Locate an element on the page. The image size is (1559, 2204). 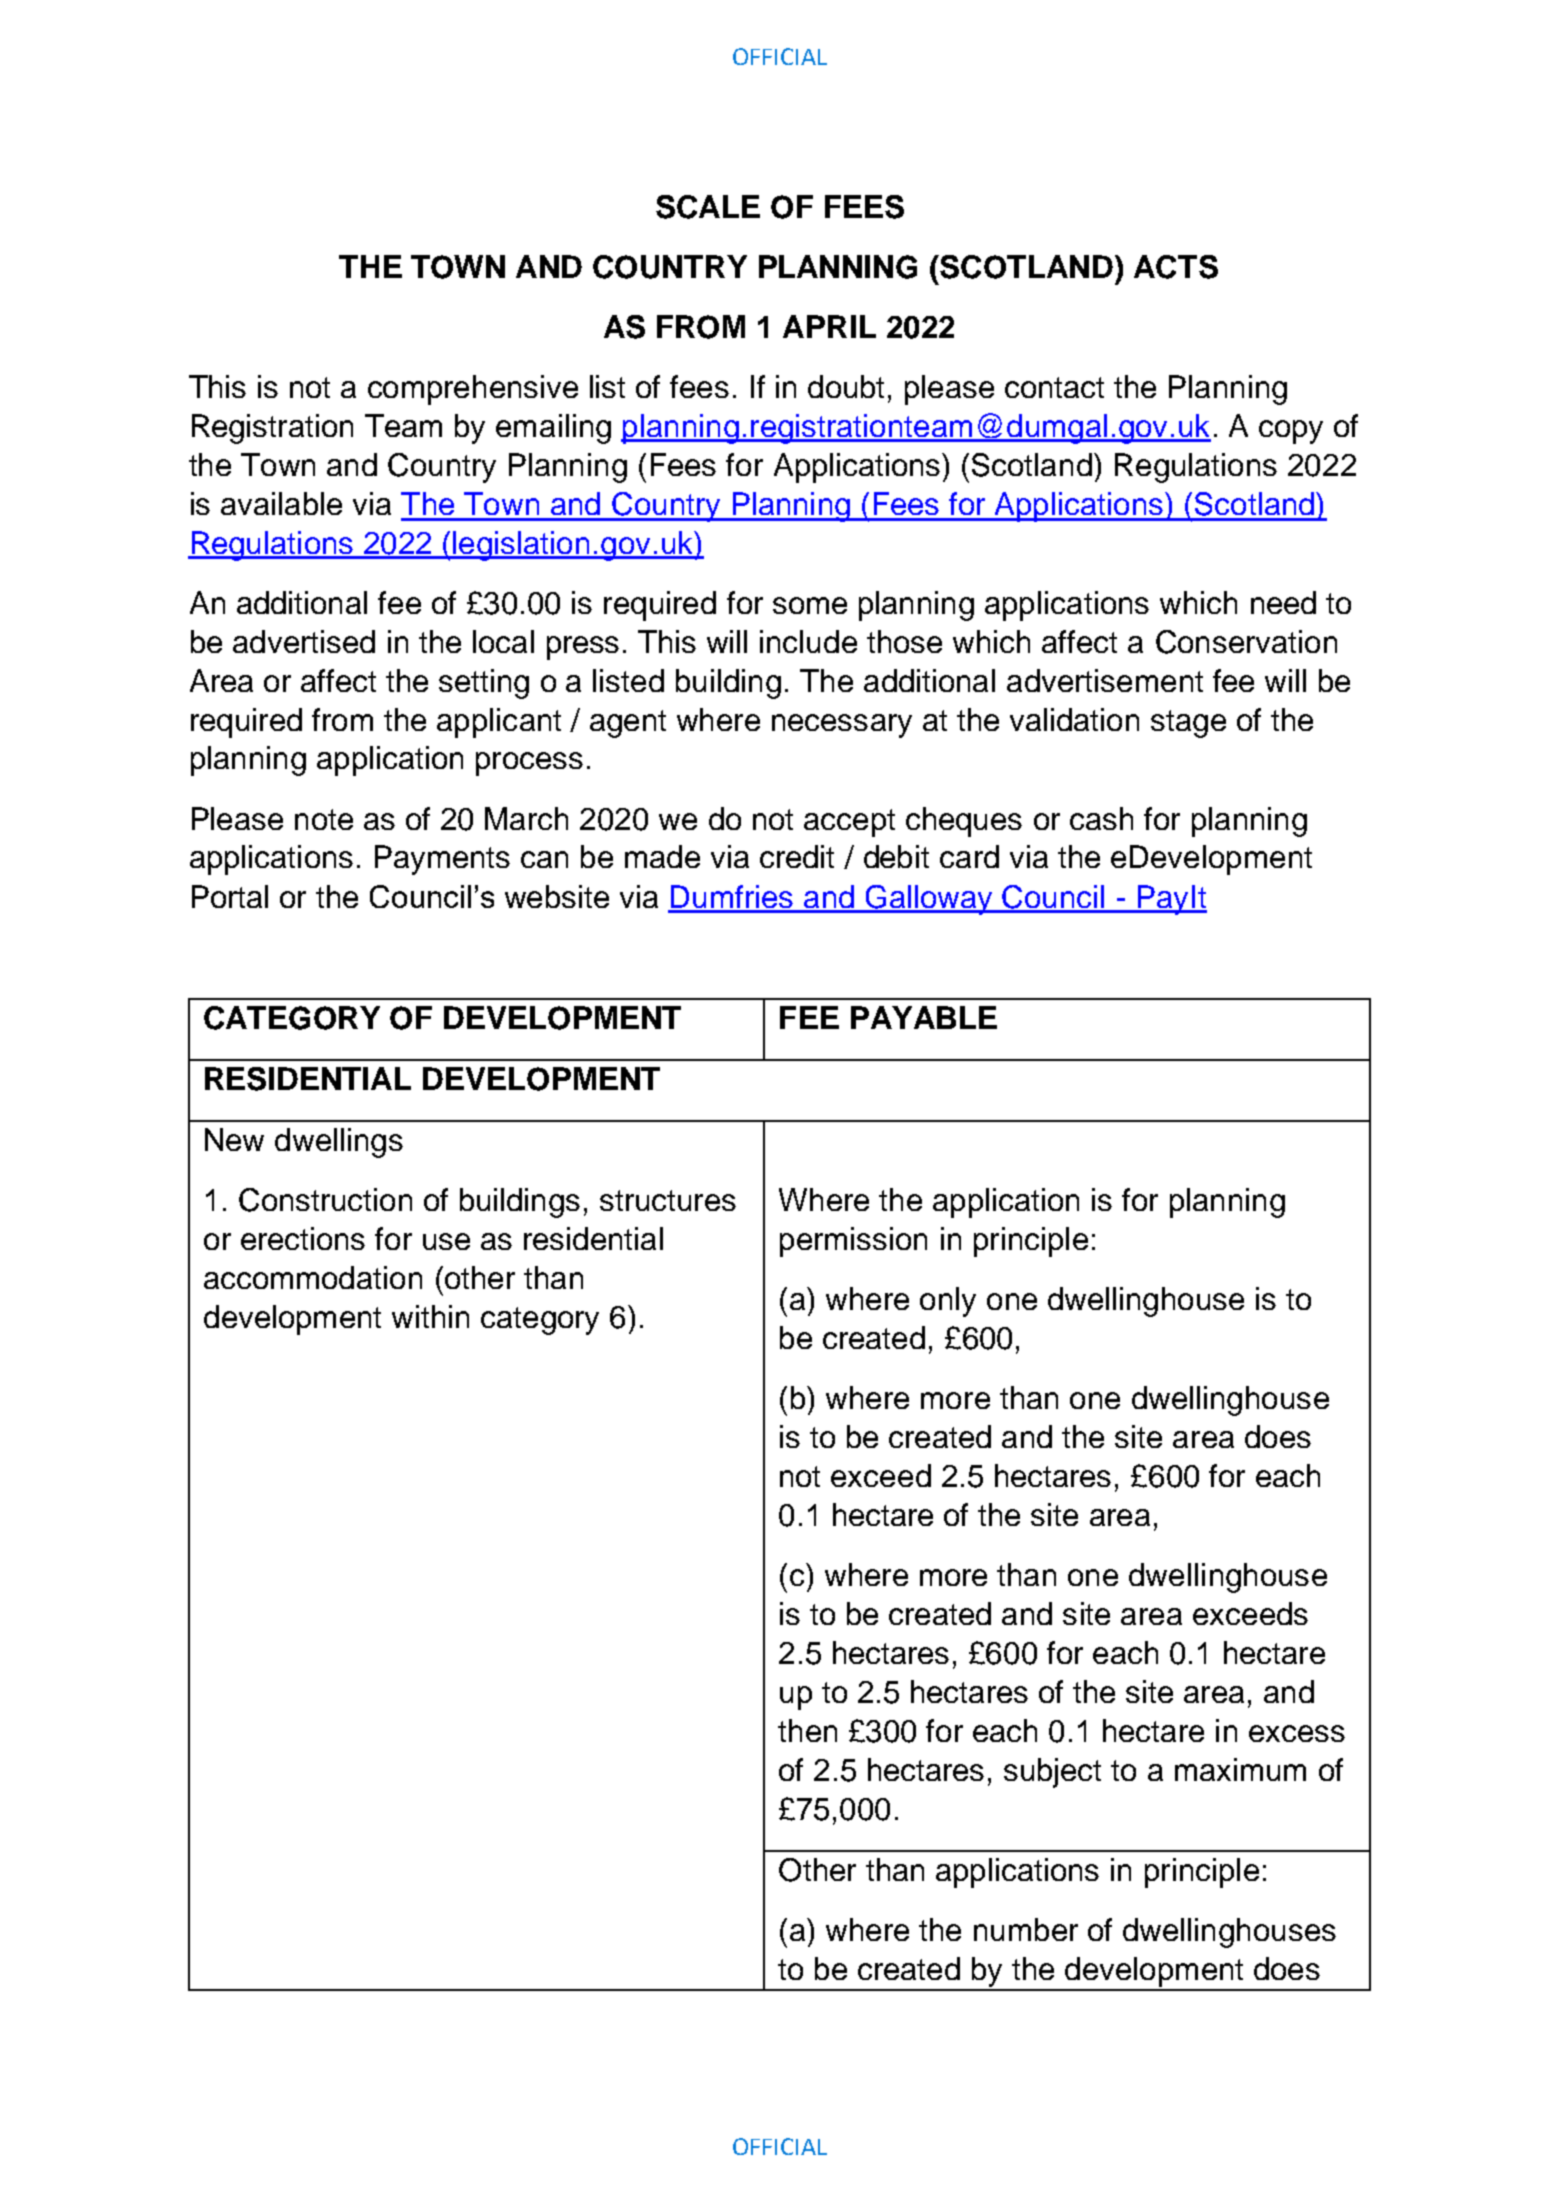
then is located at coordinates (807, 1730).
